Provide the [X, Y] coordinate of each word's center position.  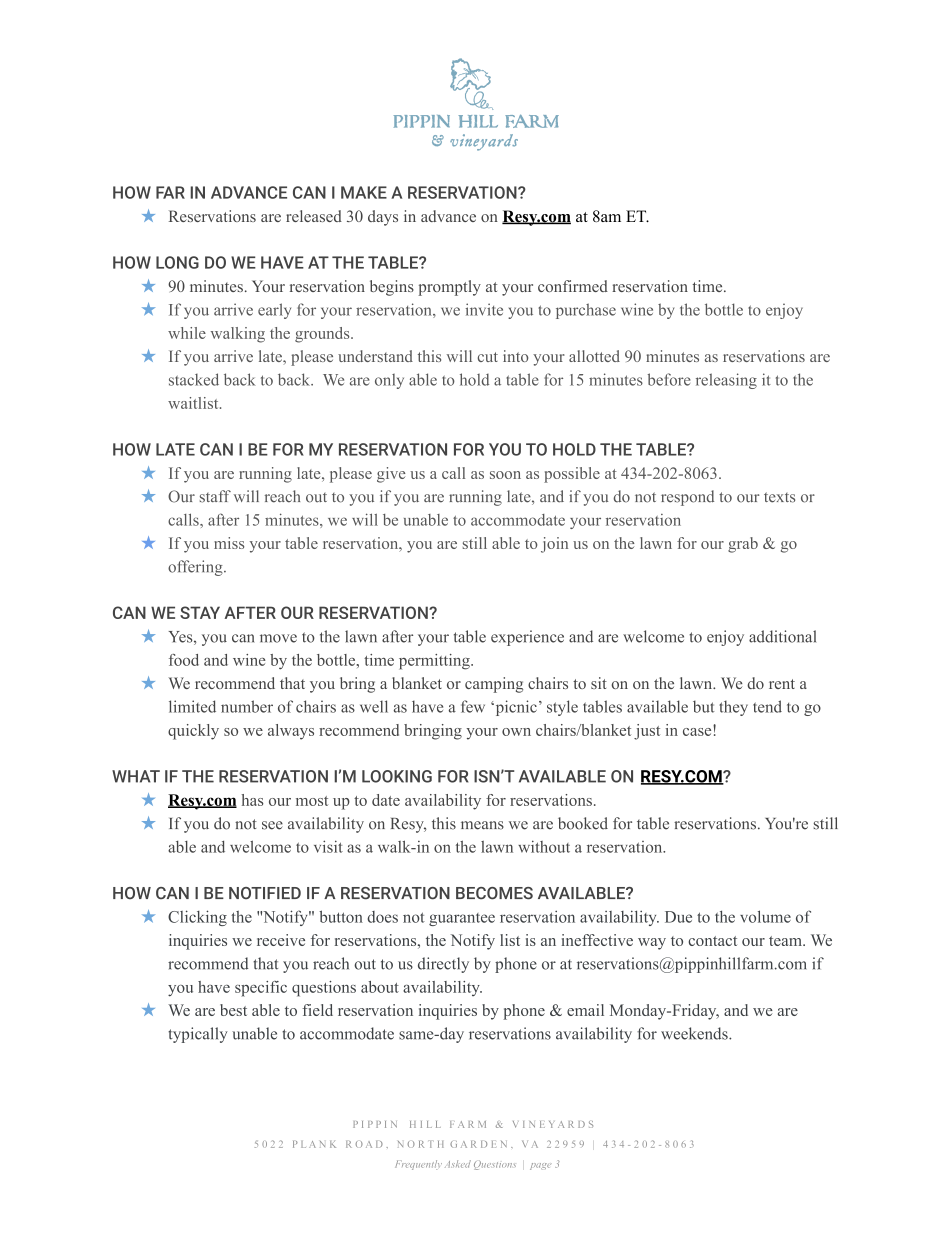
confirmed [573, 286]
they [733, 708]
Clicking [197, 918]
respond [687, 498]
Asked [458, 1164]
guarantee [462, 919]
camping [494, 685]
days [383, 218]
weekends [695, 1033]
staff [215, 496]
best [233, 1010]
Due [678, 917]
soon [505, 475]
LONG [177, 262]
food [184, 660]
